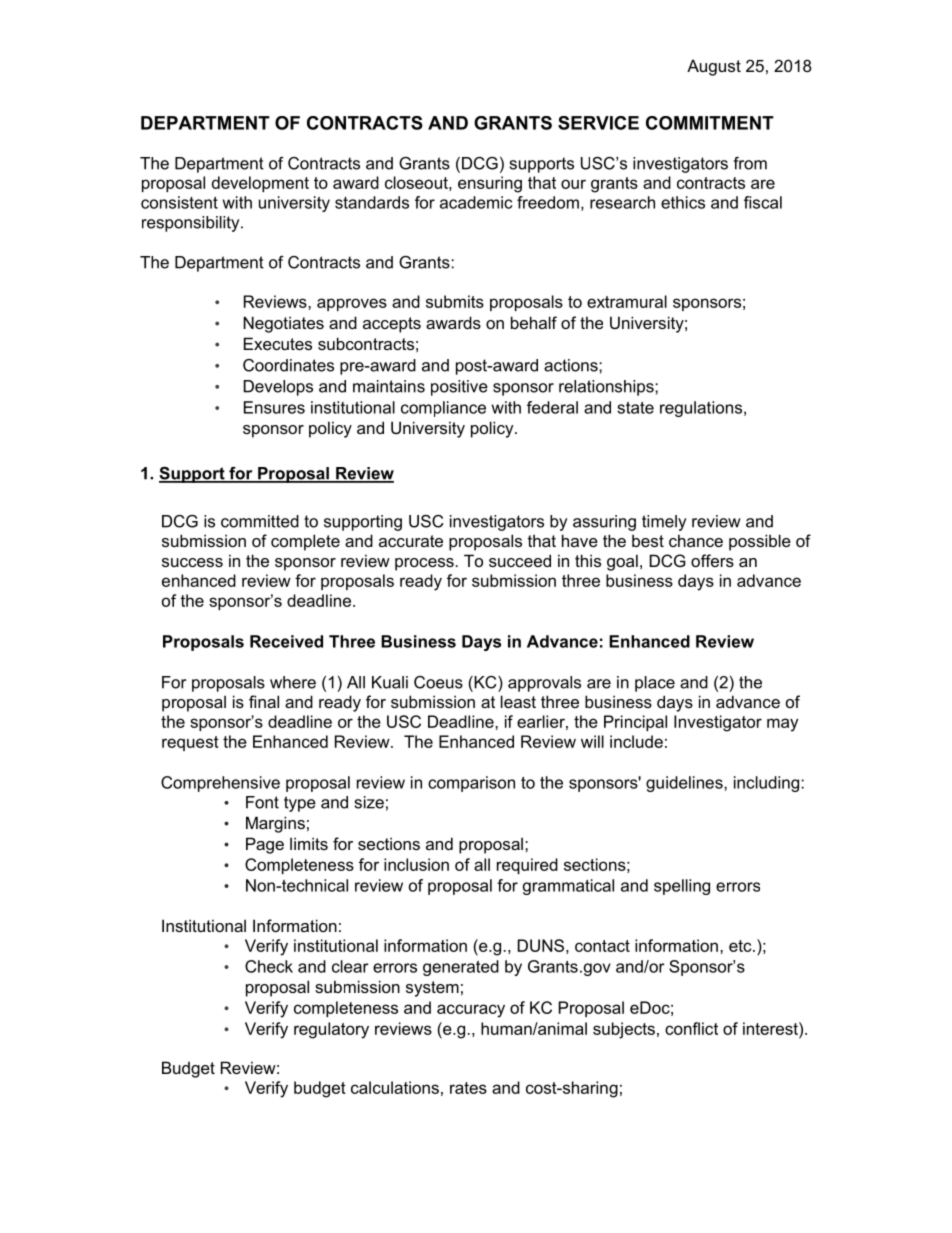 This screenshot has width=952, height=1233. What do you see at coordinates (702, 409) in the screenshot?
I see `regulations` at bounding box center [702, 409].
